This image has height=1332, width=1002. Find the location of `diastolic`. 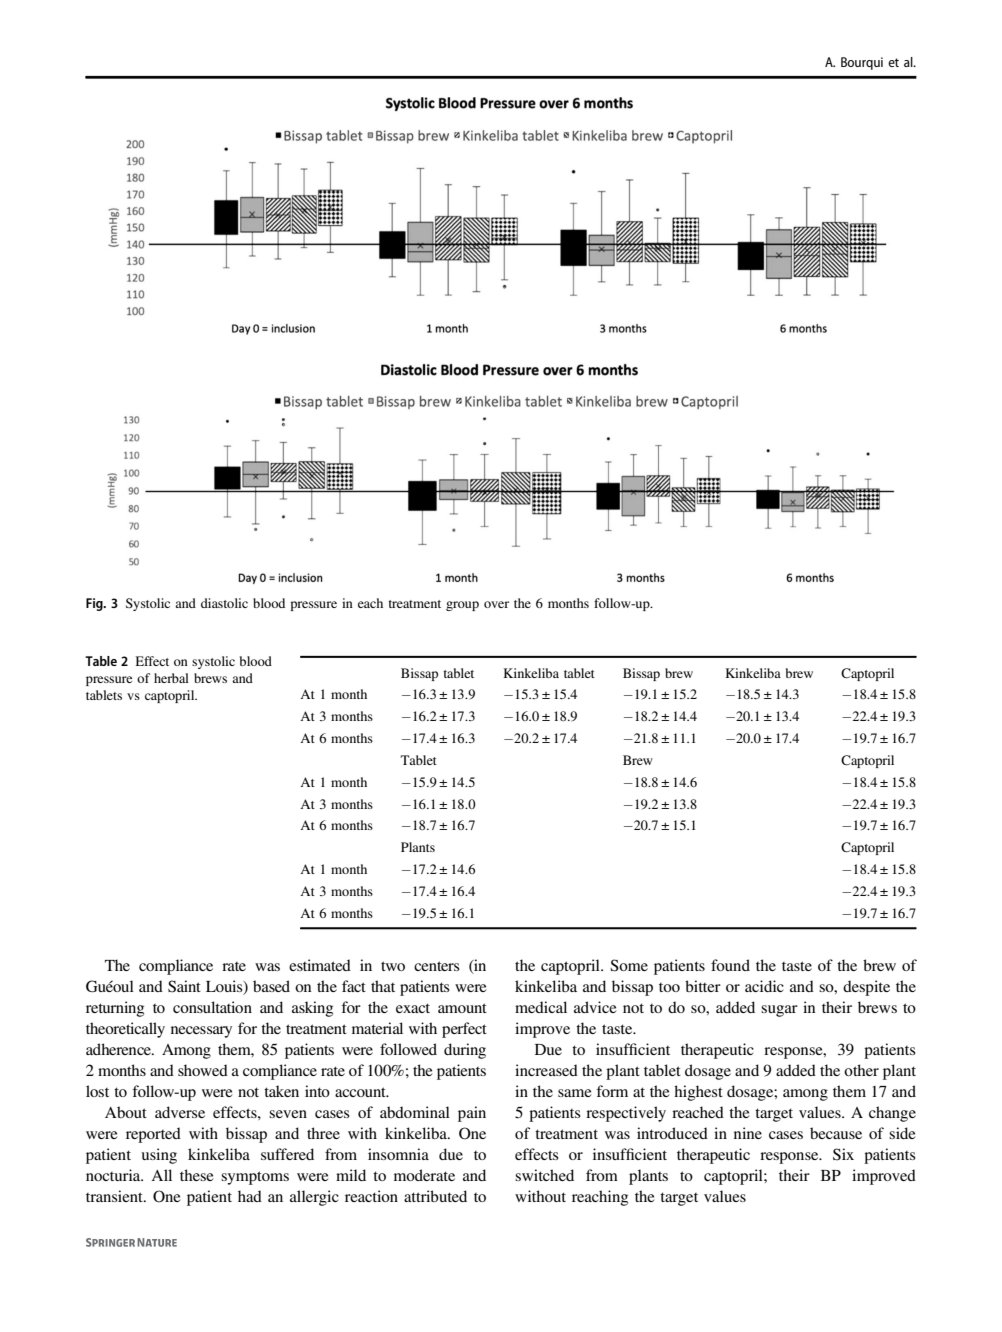

diastolic is located at coordinates (224, 603).
